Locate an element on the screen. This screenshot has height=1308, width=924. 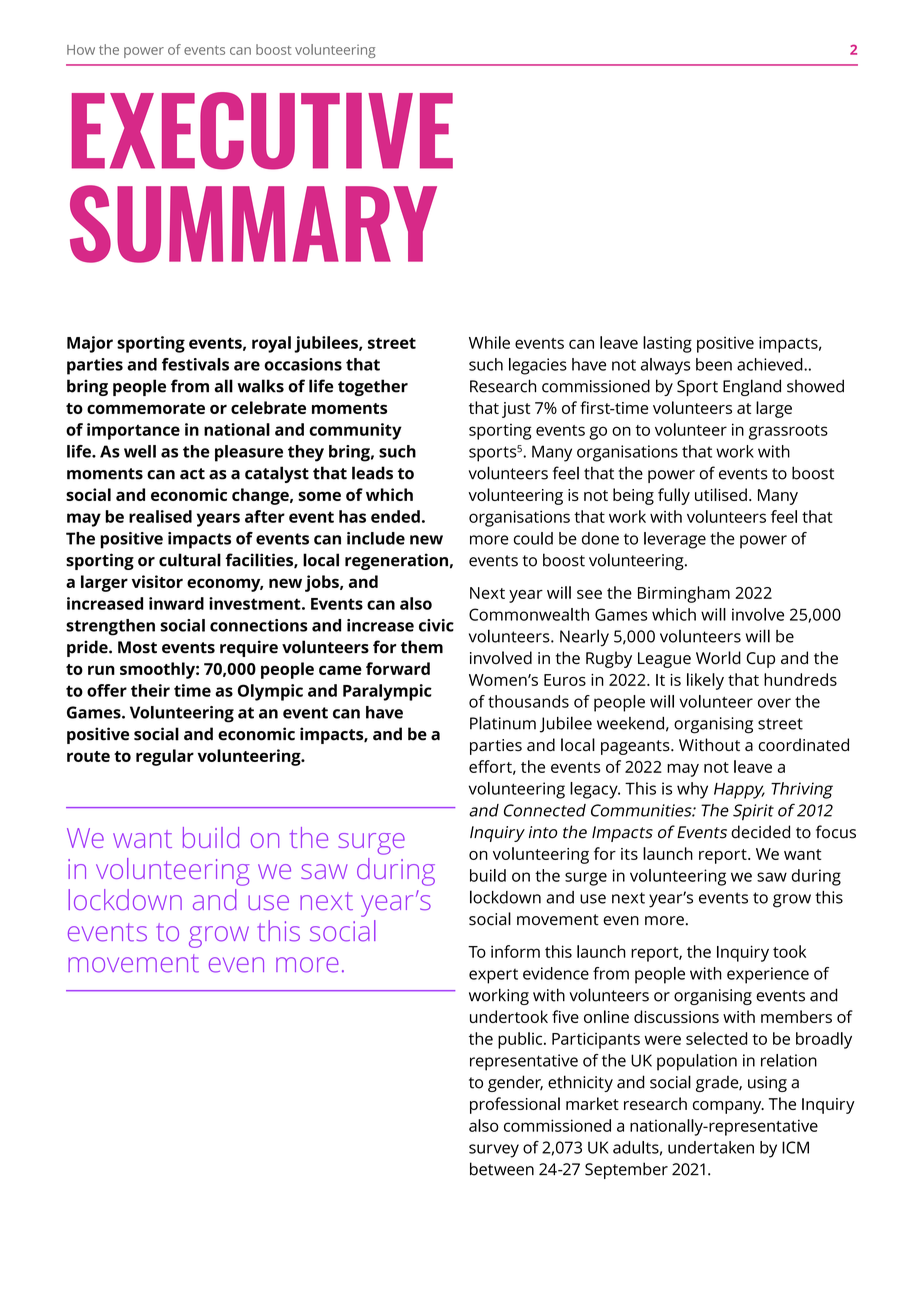
between is located at coordinates (502, 1169).
